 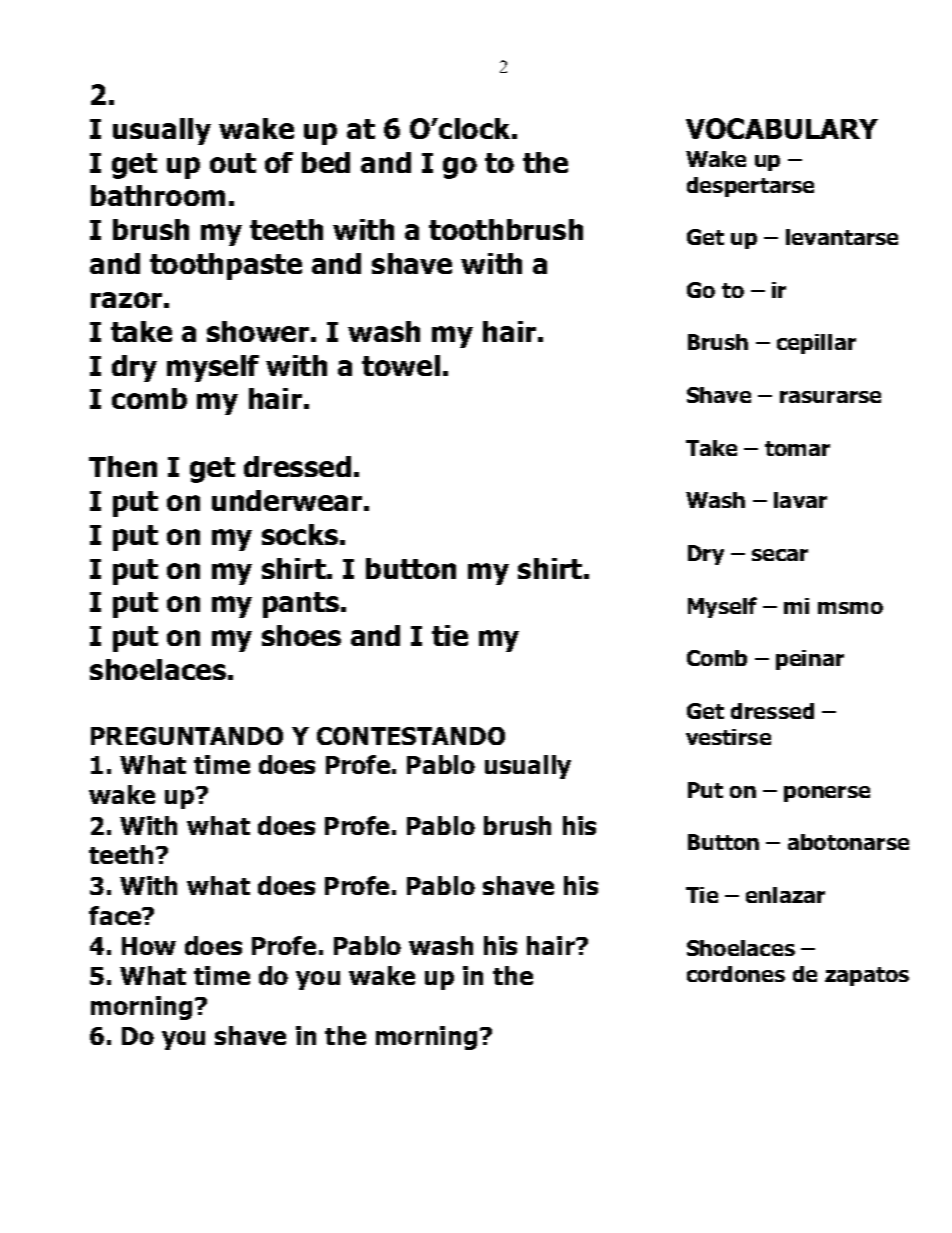 What do you see at coordinates (401, 365) in the image?
I see `towel` at bounding box center [401, 365].
